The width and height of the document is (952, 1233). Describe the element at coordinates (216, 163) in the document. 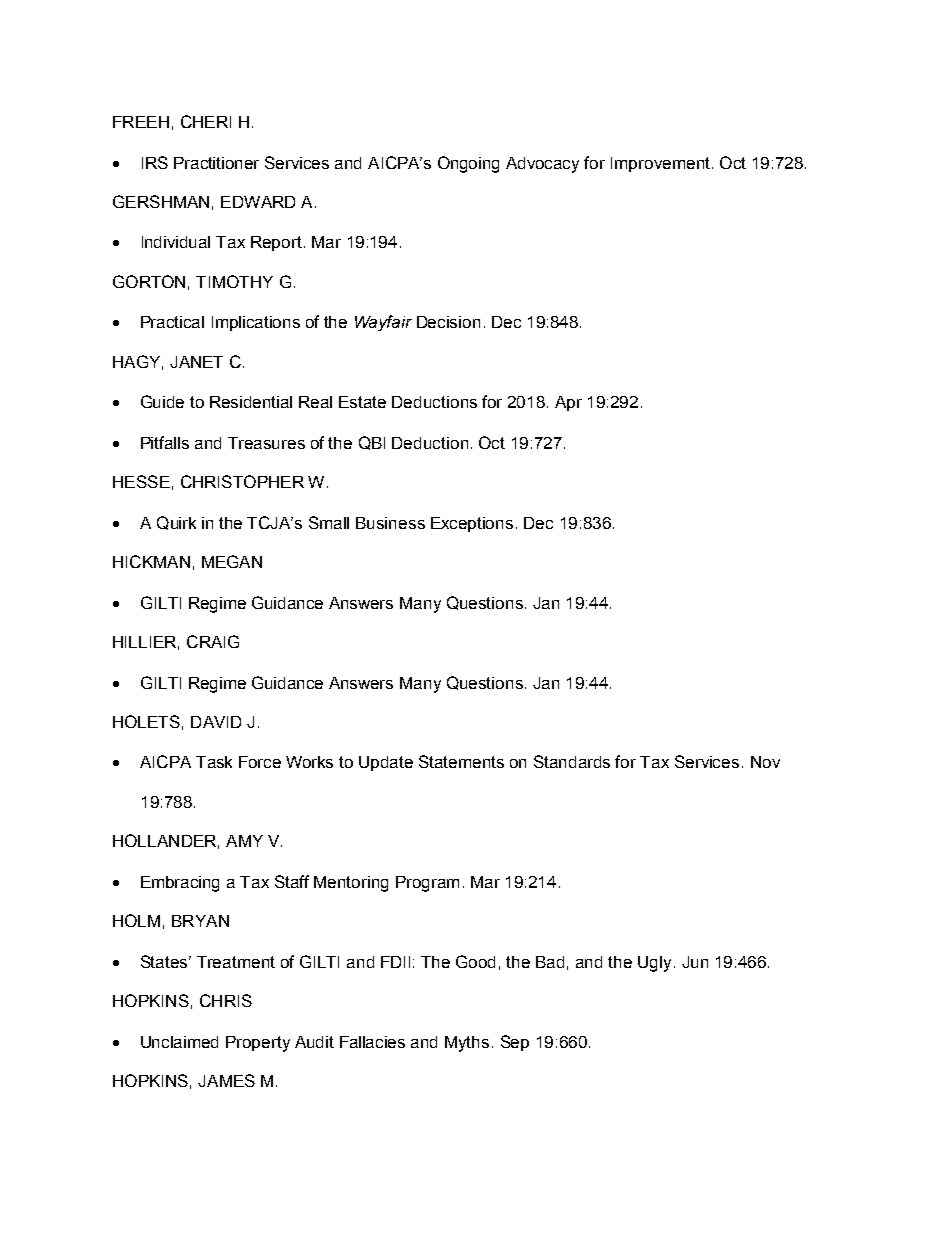

I see `Practitioner` at that location.
